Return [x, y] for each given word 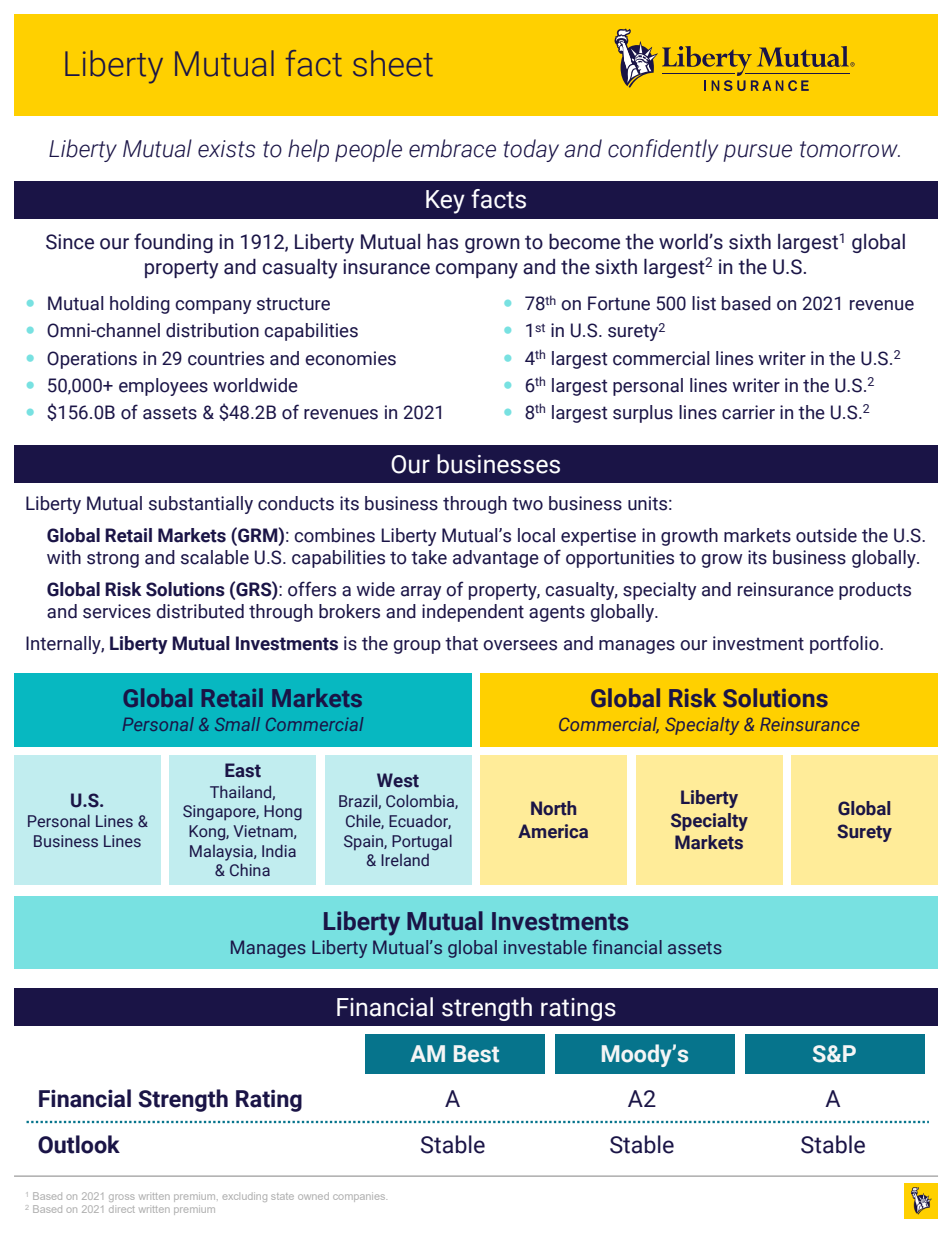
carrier [748, 412]
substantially [201, 505]
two [527, 504]
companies [360, 1197]
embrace [452, 148]
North [553, 808]
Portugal [422, 842]
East [243, 770]
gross [122, 1198]
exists [226, 149]
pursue [757, 153]
